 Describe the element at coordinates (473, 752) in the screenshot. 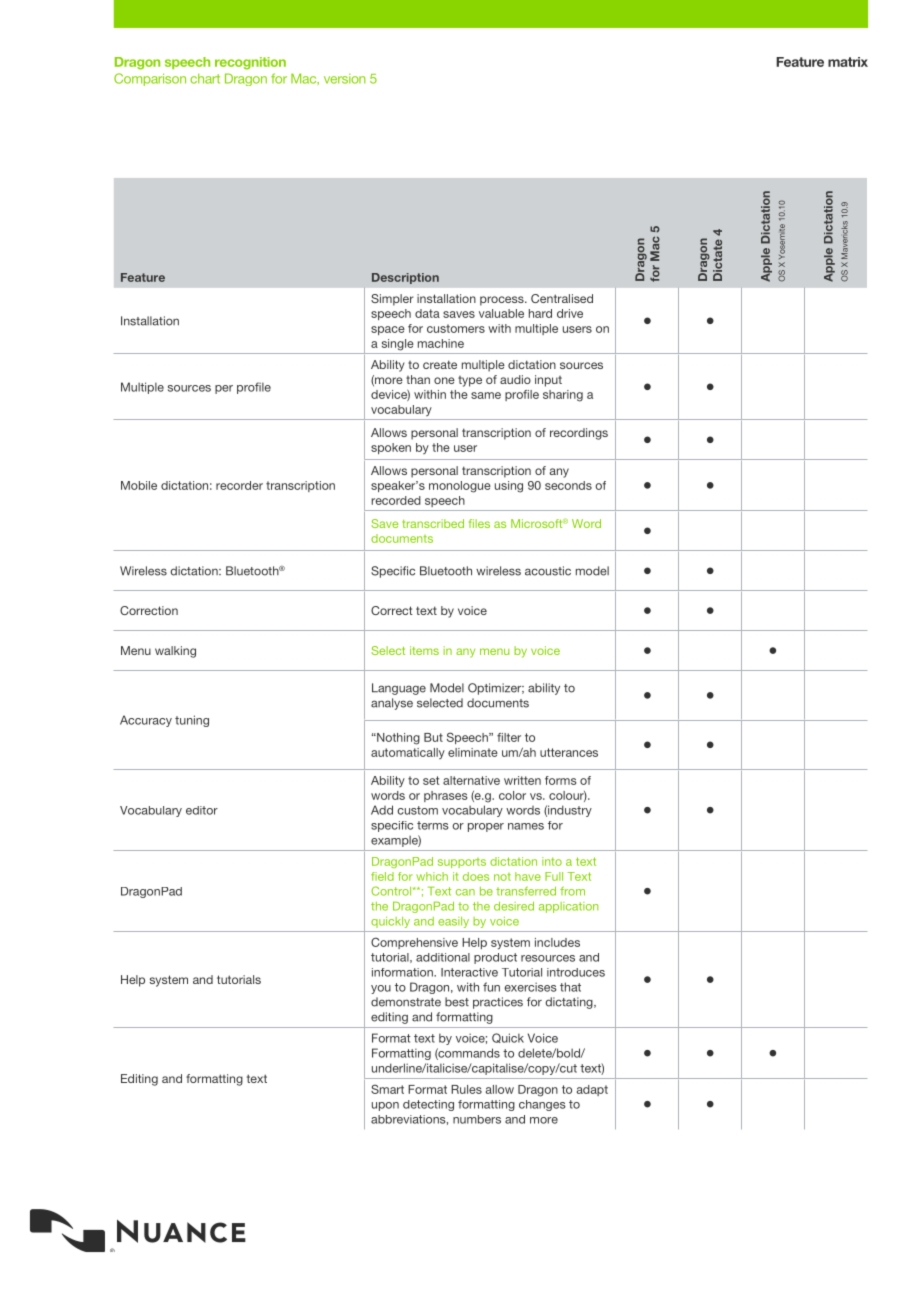

I see `eliminate` at that location.
